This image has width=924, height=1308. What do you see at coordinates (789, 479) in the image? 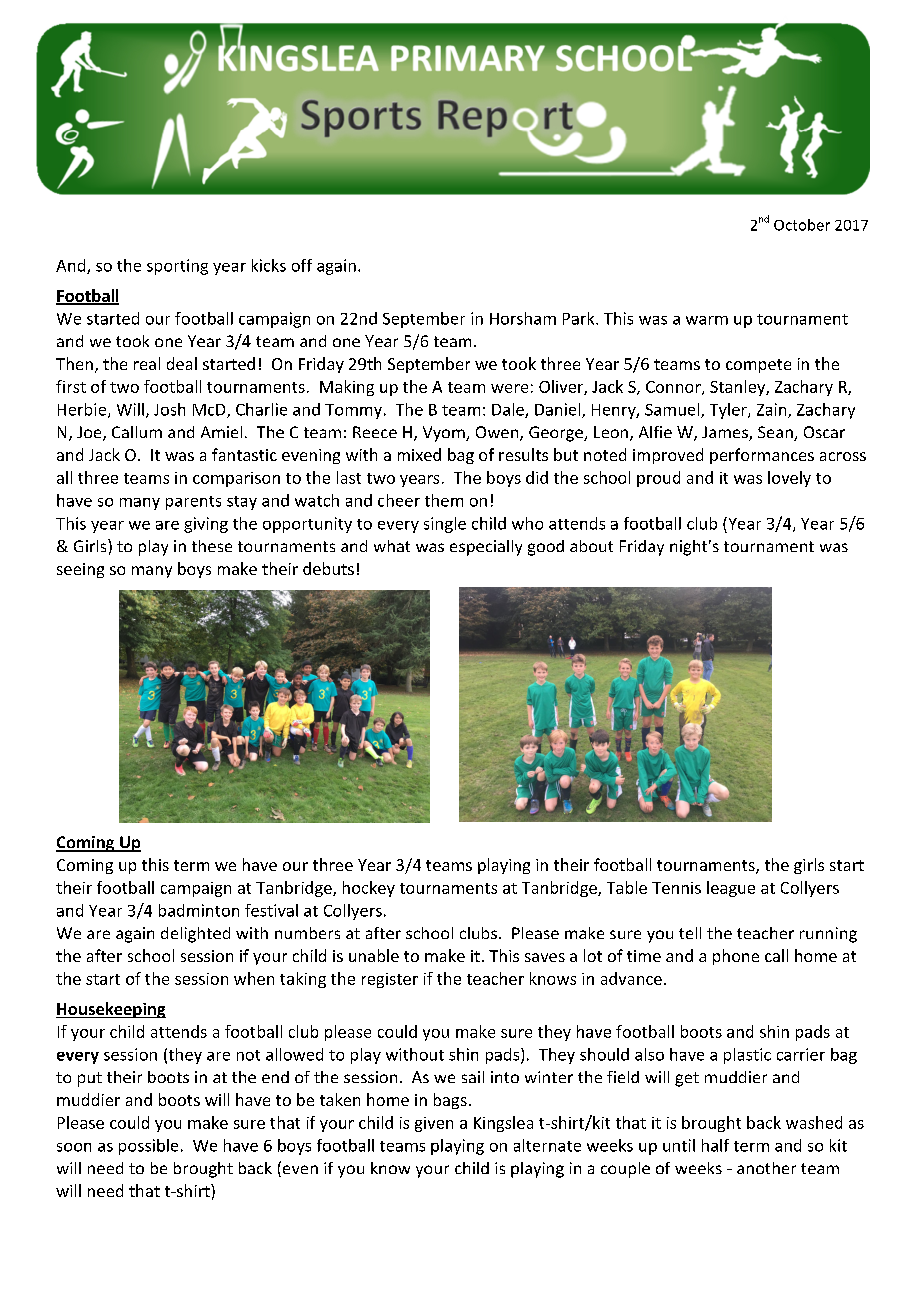
I see `lovely` at bounding box center [789, 479].
